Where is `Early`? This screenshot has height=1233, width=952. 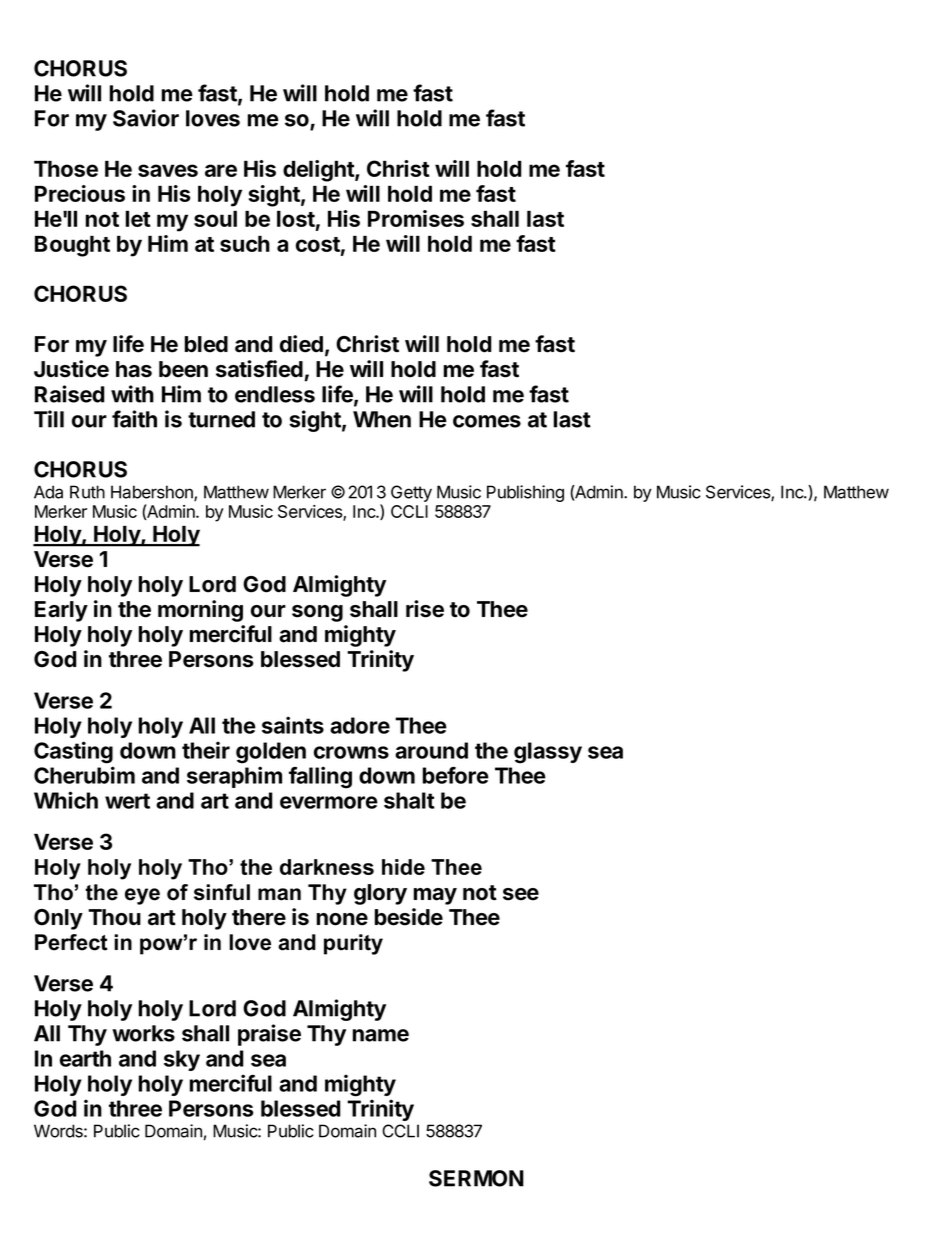
Early is located at coordinates (61, 611).
